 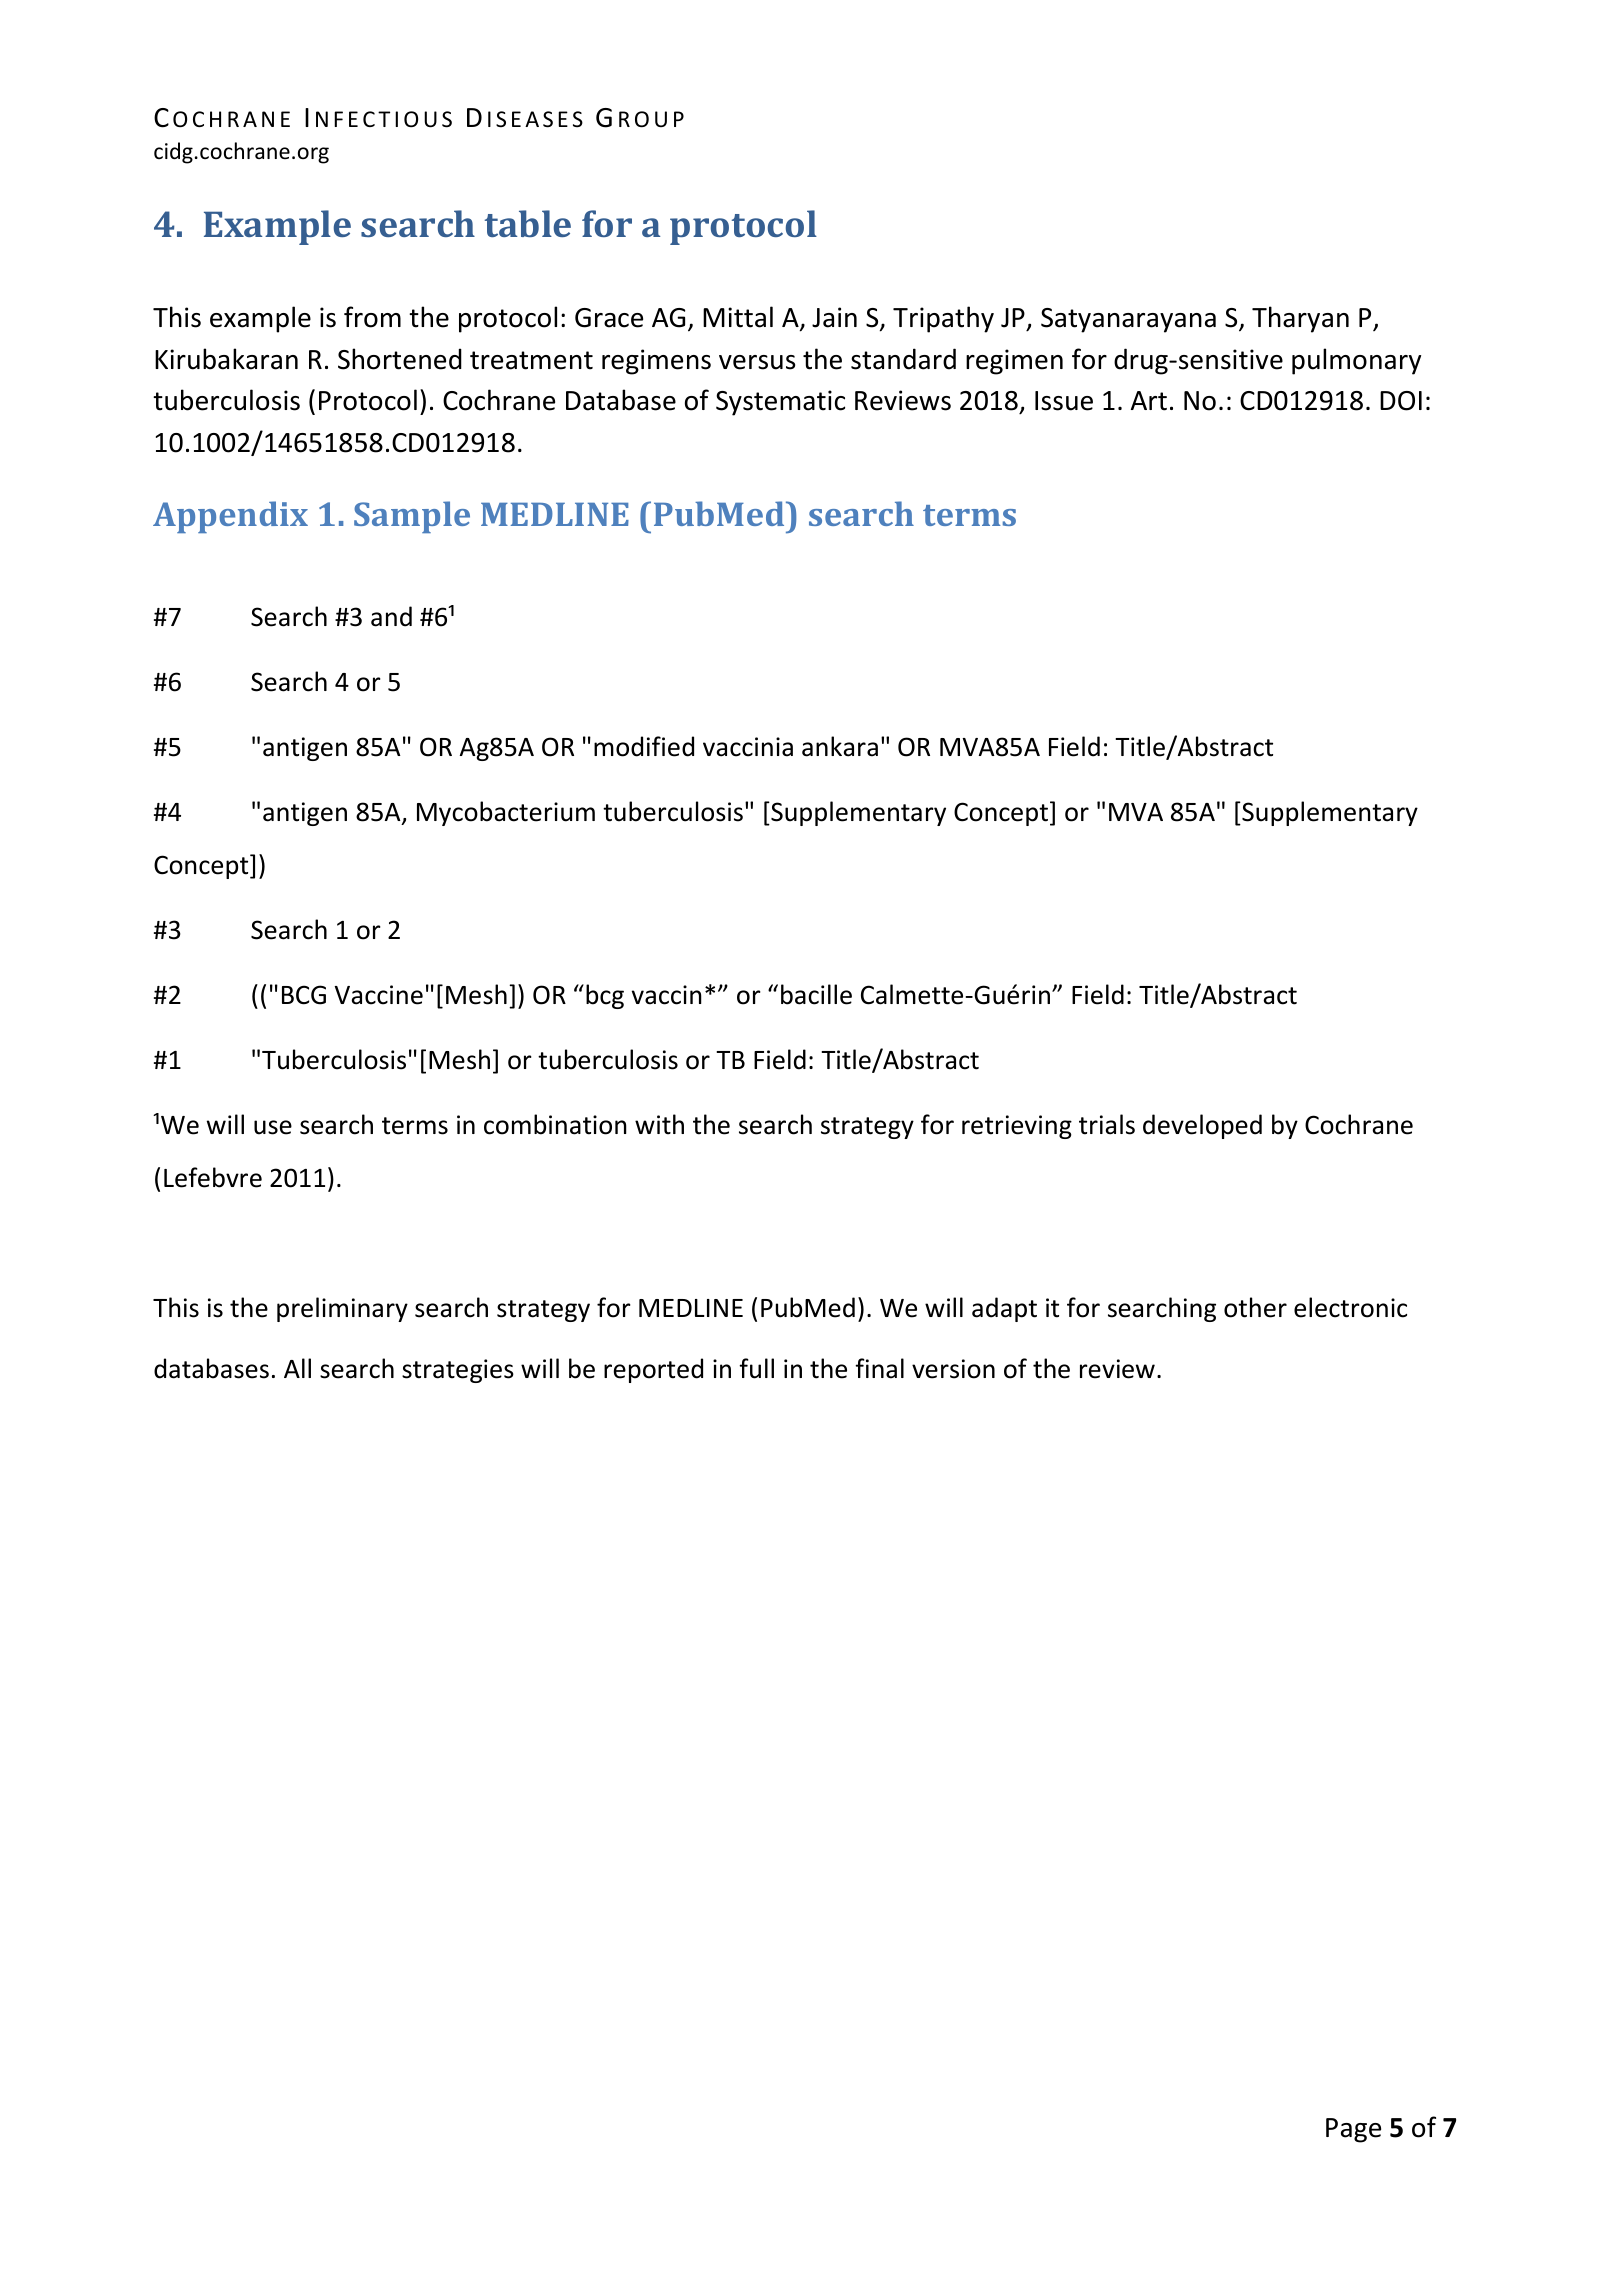 I want to click on use, so click(x=273, y=1127).
